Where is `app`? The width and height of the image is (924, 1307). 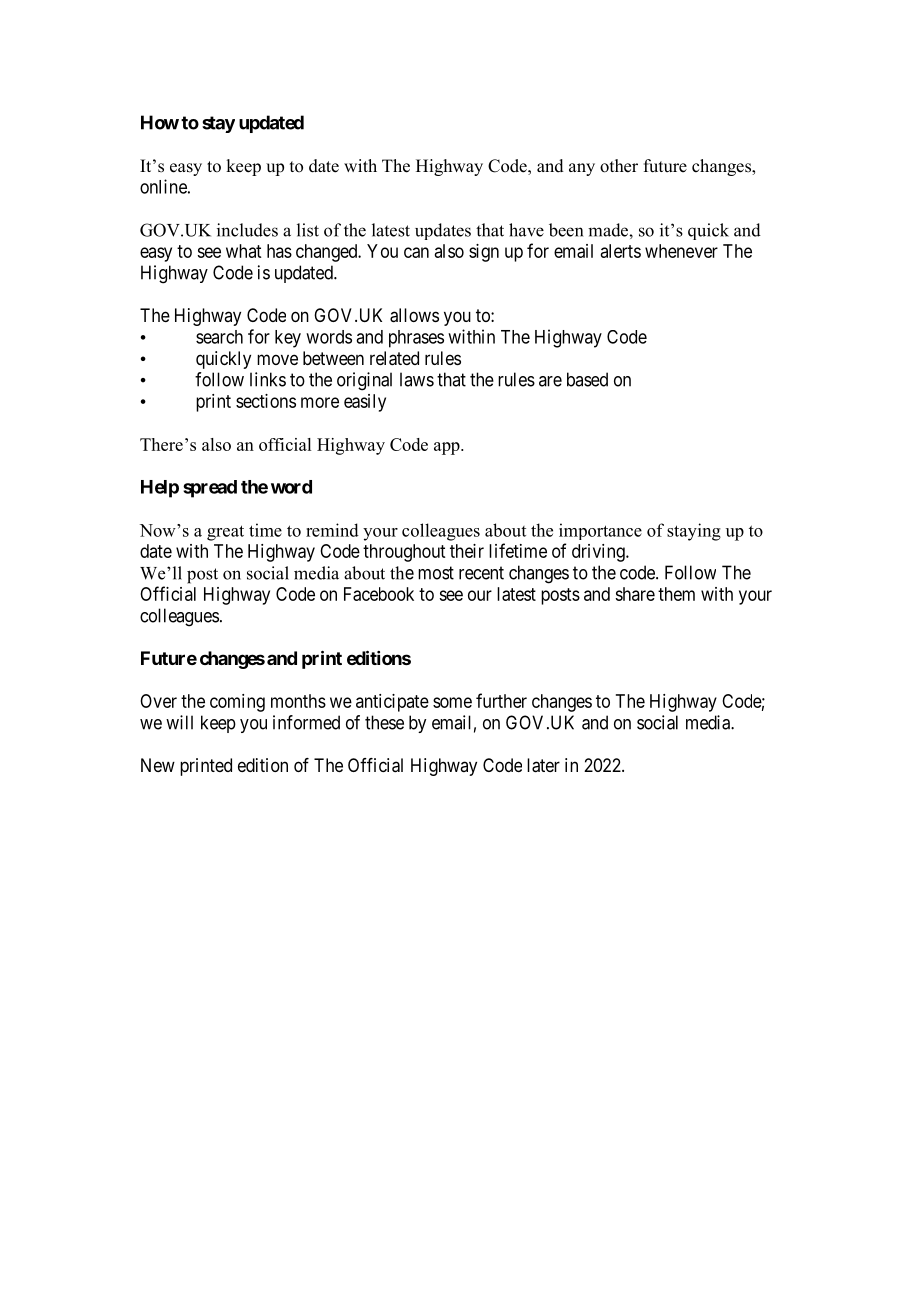
app is located at coordinates (448, 448).
